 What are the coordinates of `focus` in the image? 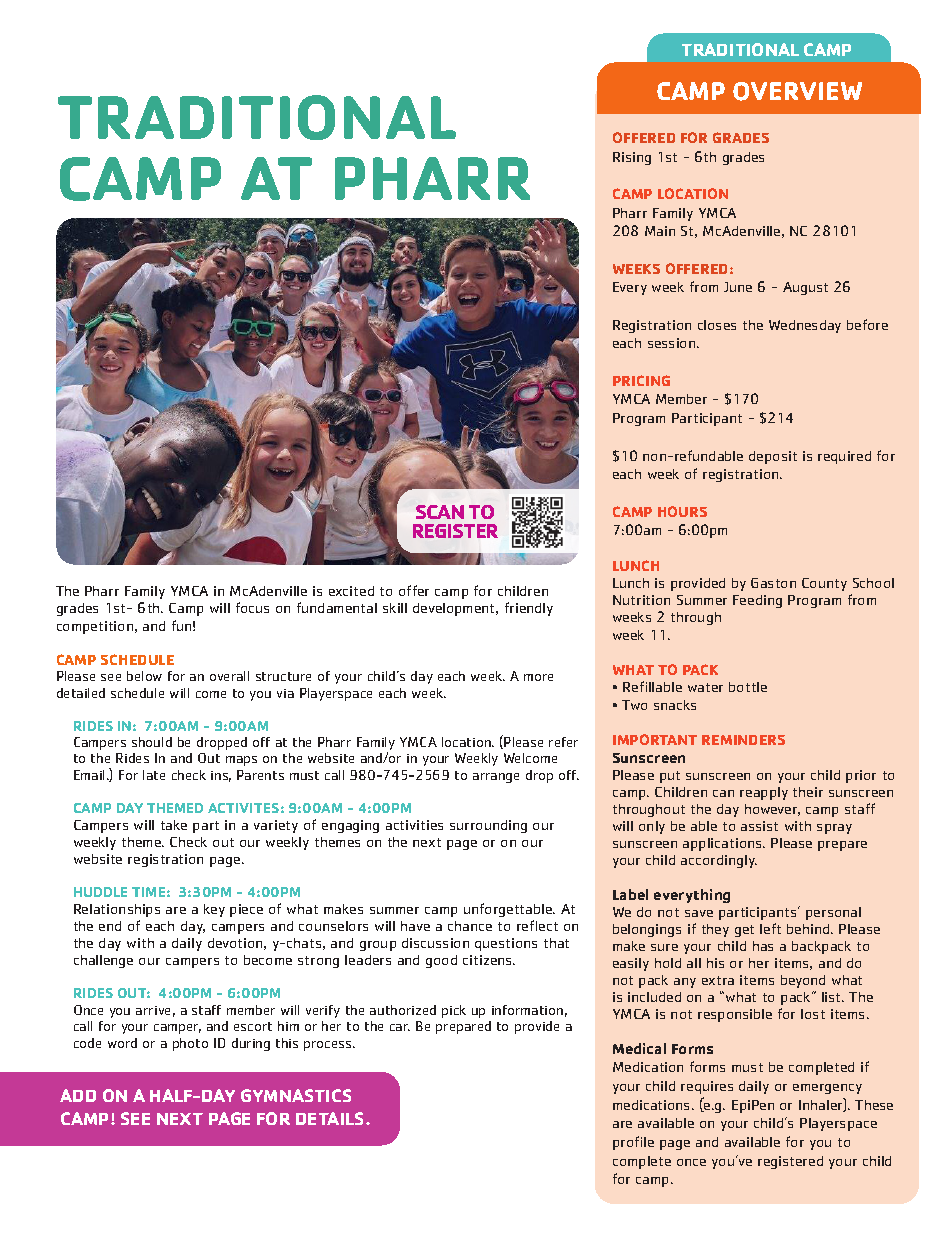 It's located at (252, 607).
